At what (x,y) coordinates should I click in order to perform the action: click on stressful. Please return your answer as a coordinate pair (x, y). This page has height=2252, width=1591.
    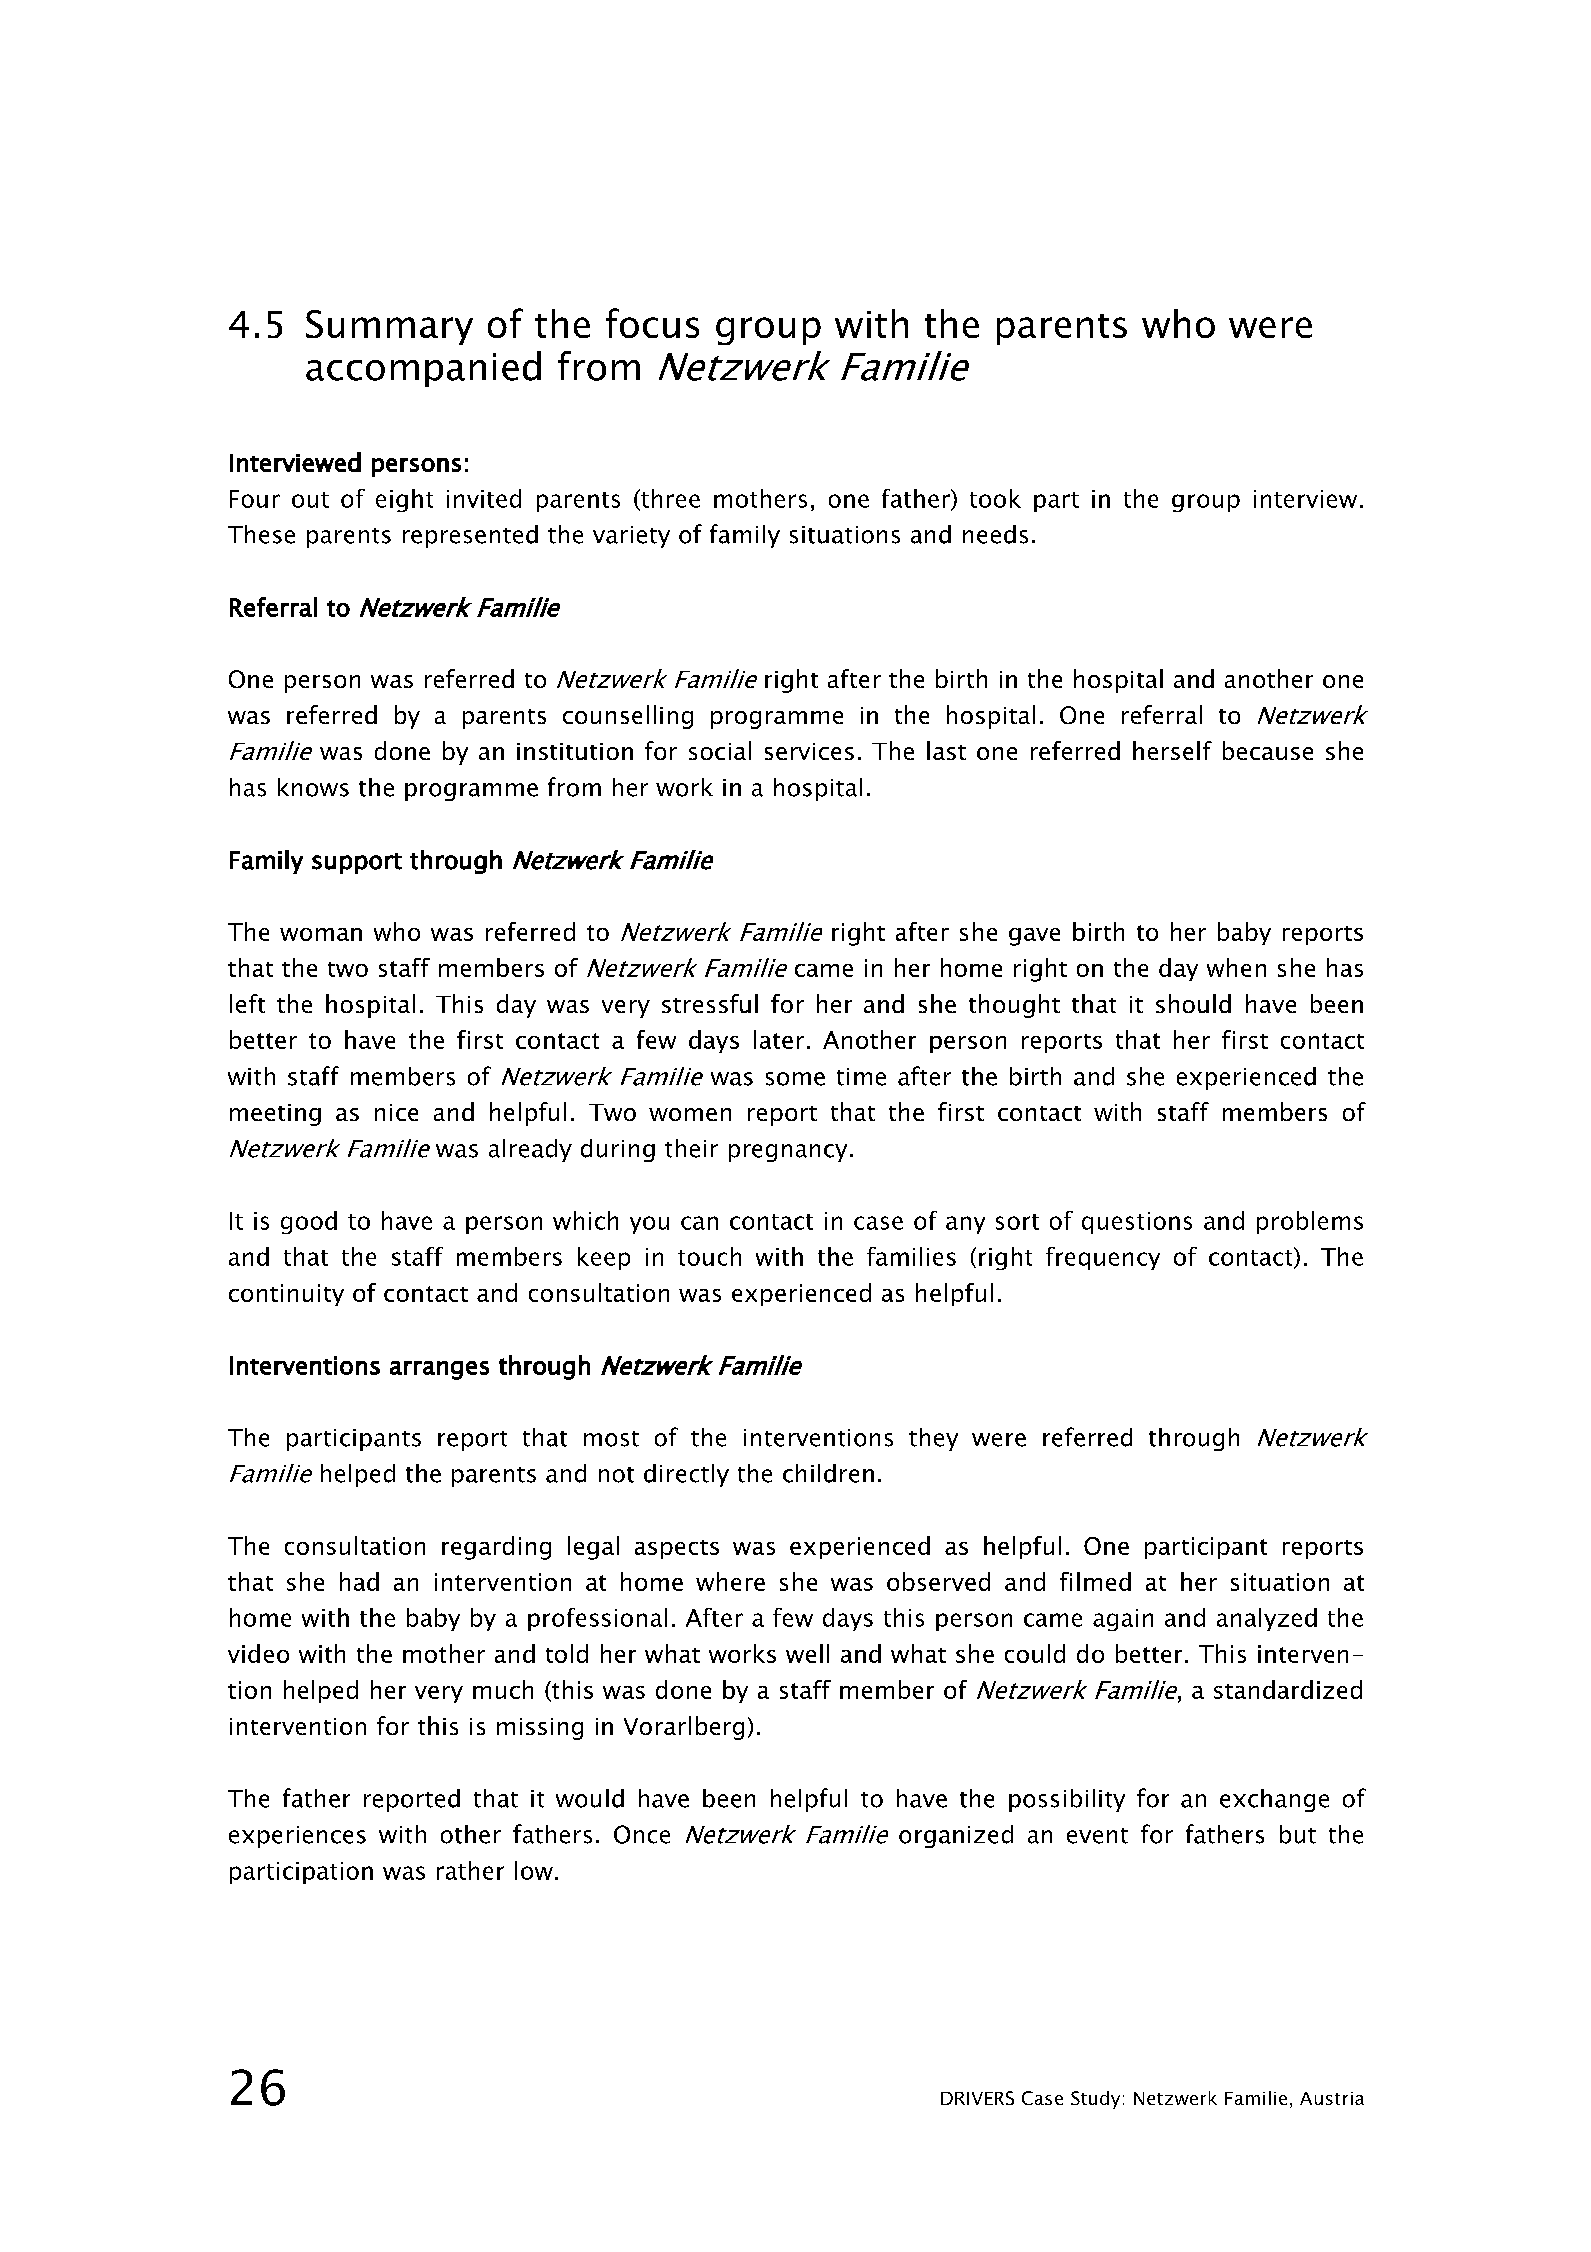
    Looking at the image, I should click on (710, 1003).
